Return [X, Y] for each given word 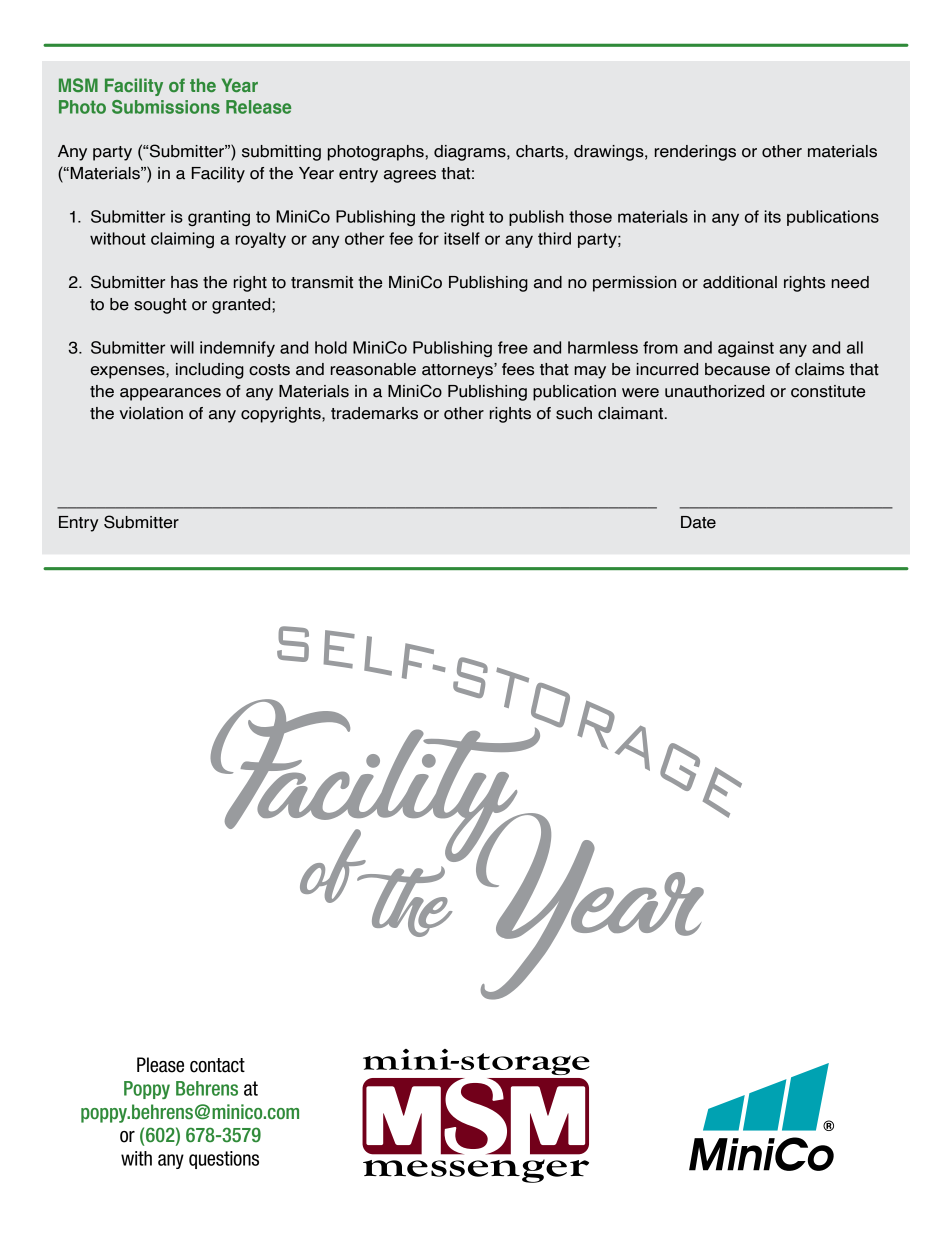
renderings [695, 153]
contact [217, 1065]
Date [698, 522]
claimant [630, 413]
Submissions [166, 107]
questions [224, 1160]
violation [151, 413]
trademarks [374, 413]
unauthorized [714, 391]
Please [160, 1065]
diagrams [471, 153]
